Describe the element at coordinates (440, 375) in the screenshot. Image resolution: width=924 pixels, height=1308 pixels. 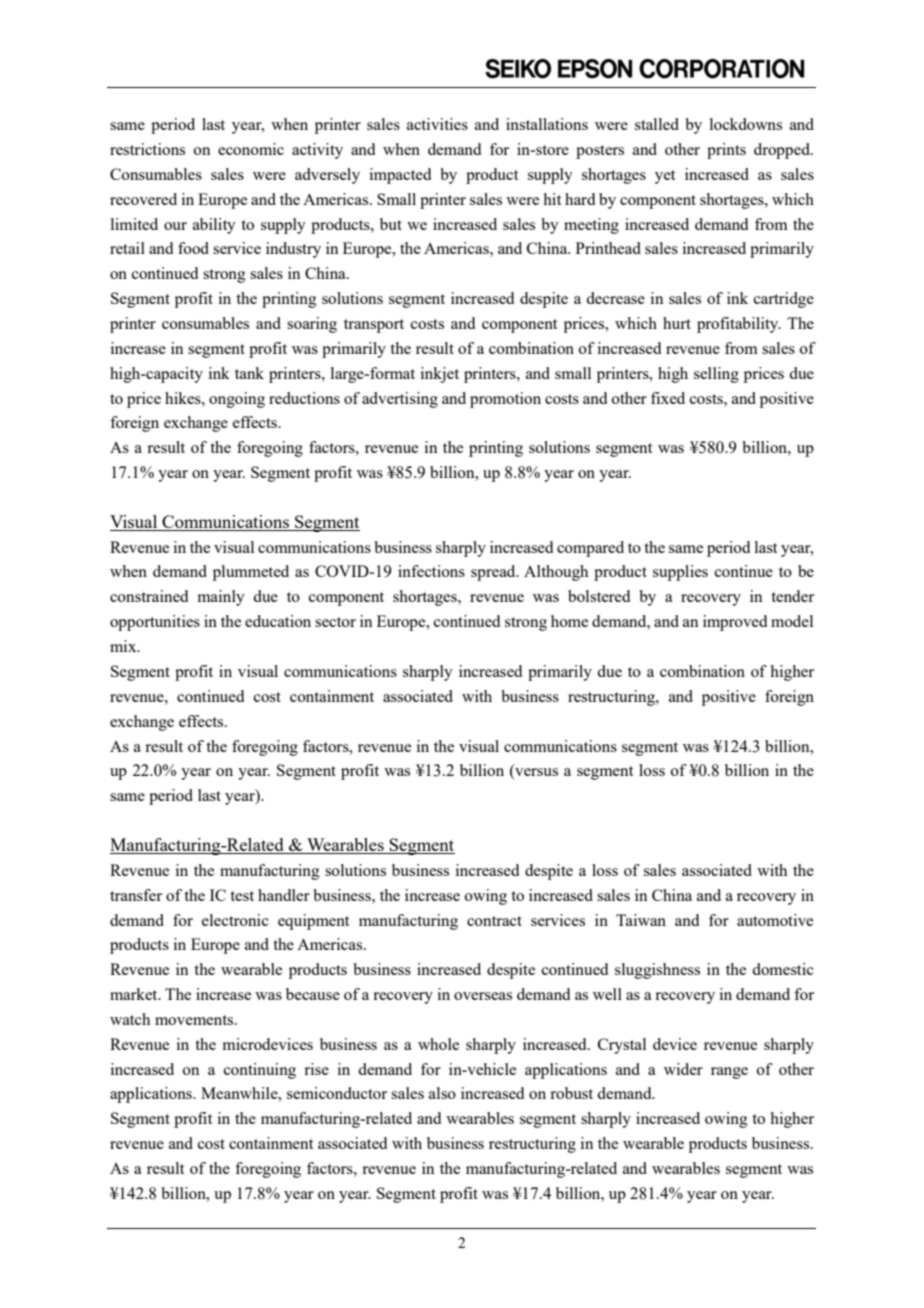
I see `inkjet` at that location.
